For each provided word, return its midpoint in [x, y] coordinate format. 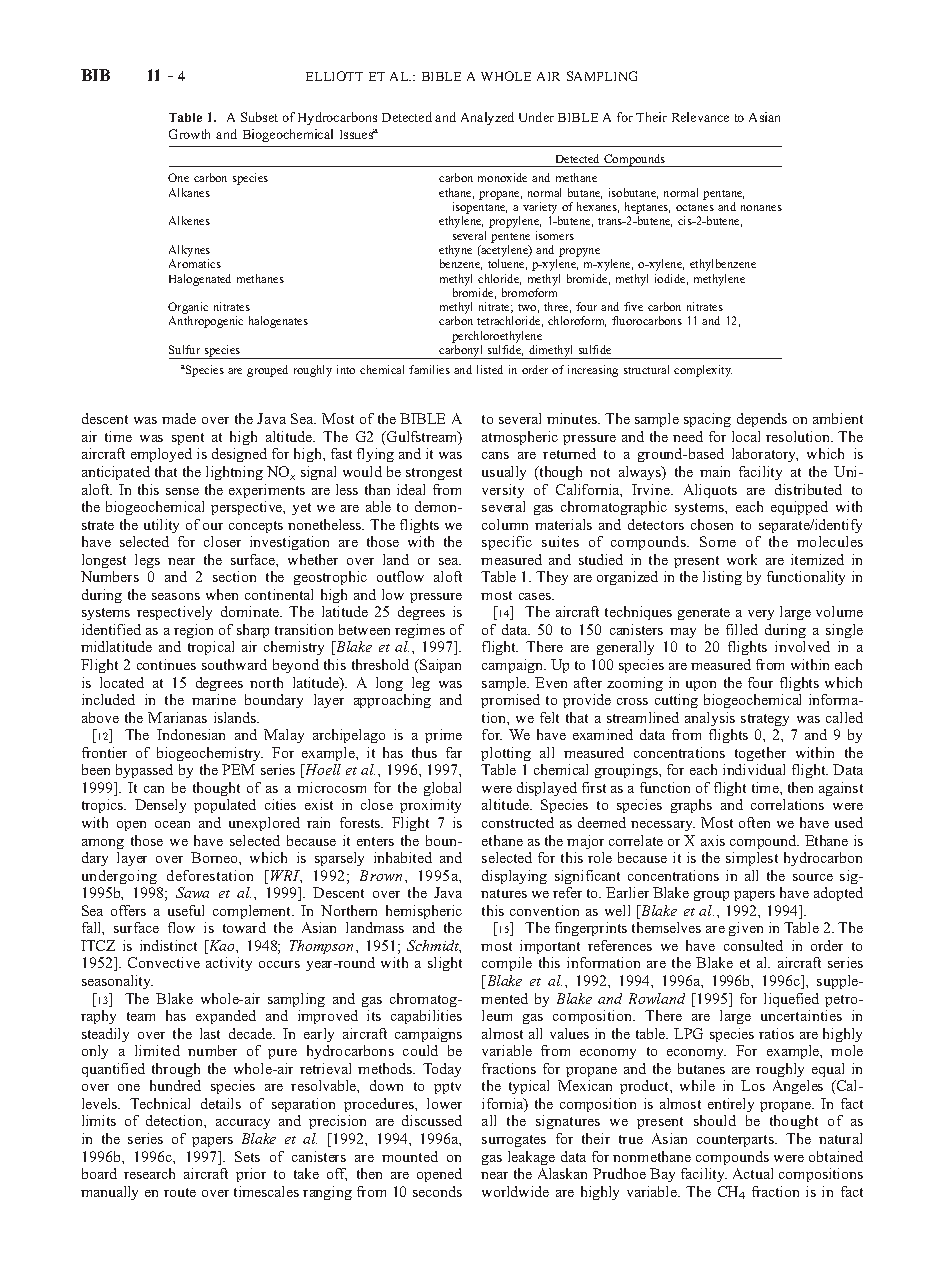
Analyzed [487, 118]
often [754, 822]
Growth [189, 134]
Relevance [700, 117]
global [442, 789]
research [149, 1173]
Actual [753, 1173]
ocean [172, 824]
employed [161, 455]
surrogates [514, 1141]
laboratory [765, 455]
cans [495, 455]
